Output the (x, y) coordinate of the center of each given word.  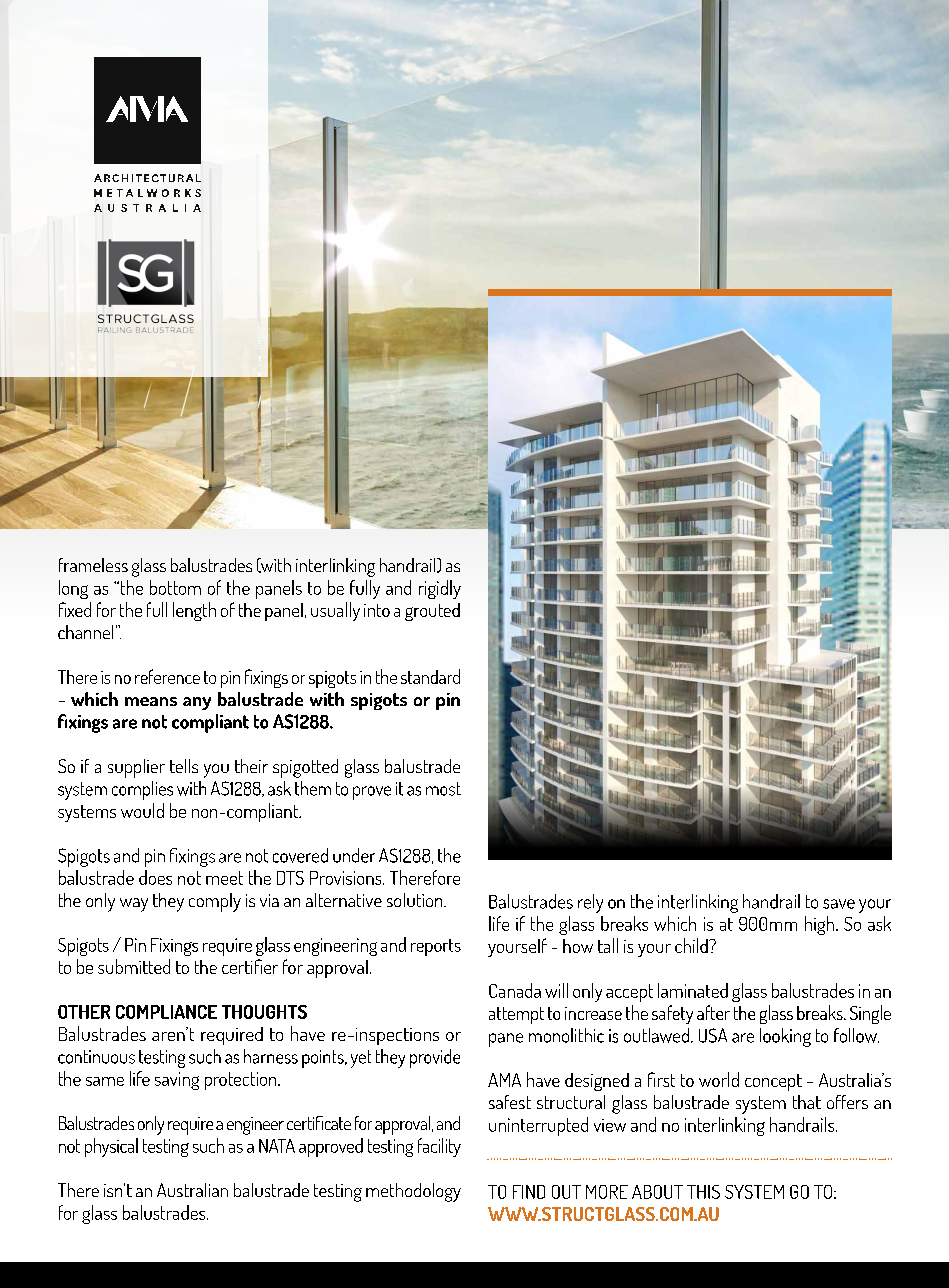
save (839, 904)
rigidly (440, 589)
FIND (529, 1192)
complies (142, 790)
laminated (693, 990)
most (443, 789)
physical (111, 1147)
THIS (703, 1192)
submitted (134, 966)
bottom (175, 587)
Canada (515, 990)
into (377, 610)
